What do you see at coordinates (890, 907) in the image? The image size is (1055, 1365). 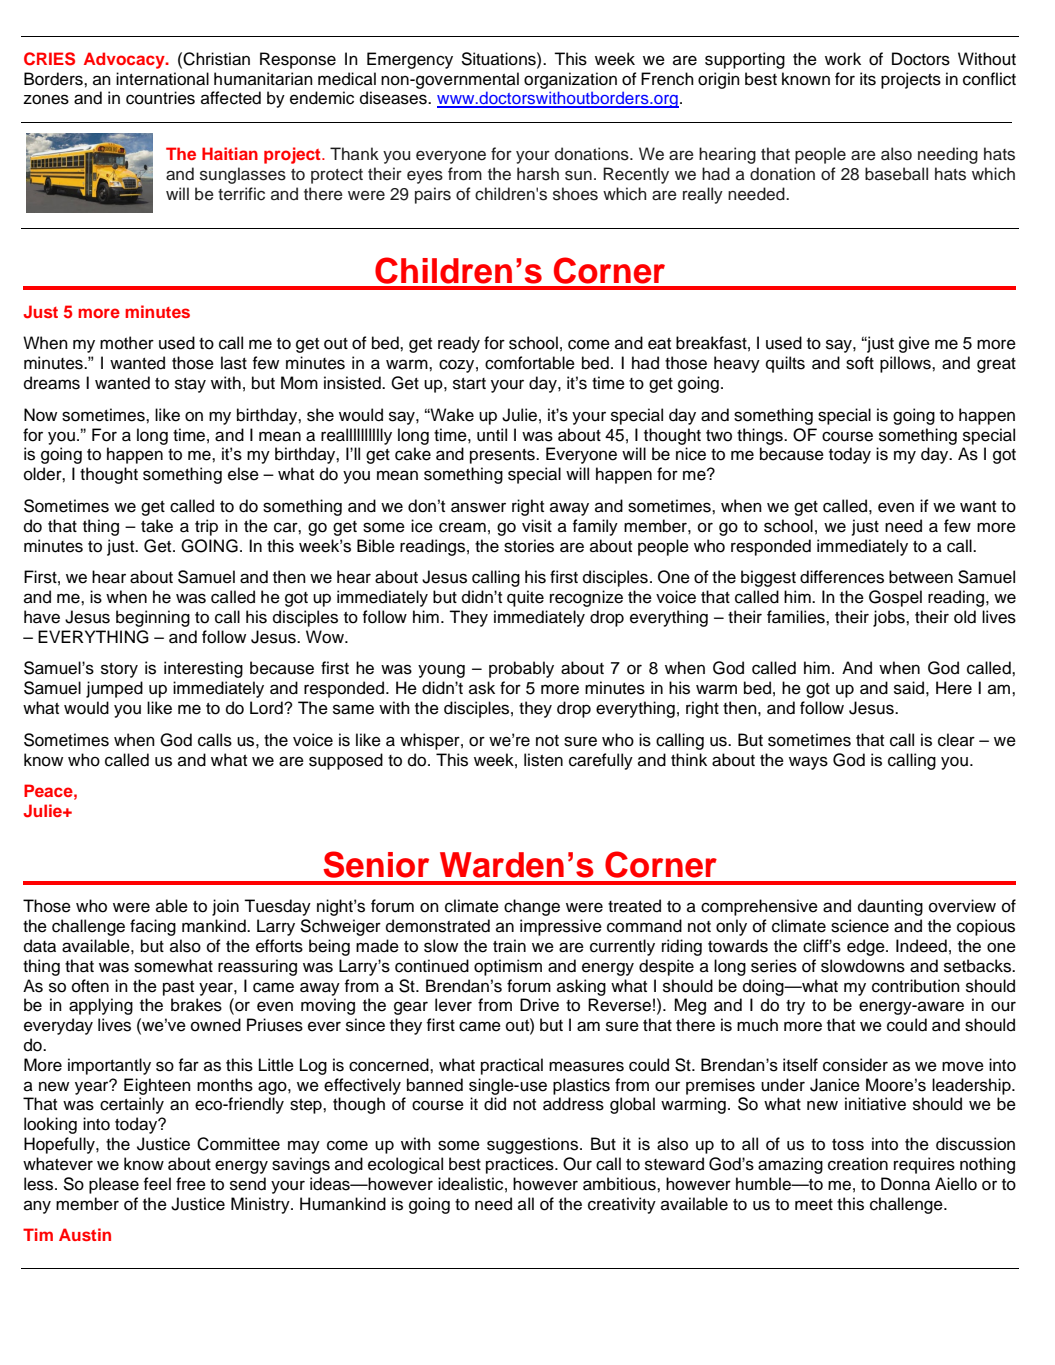 I see `daunting` at bounding box center [890, 907].
